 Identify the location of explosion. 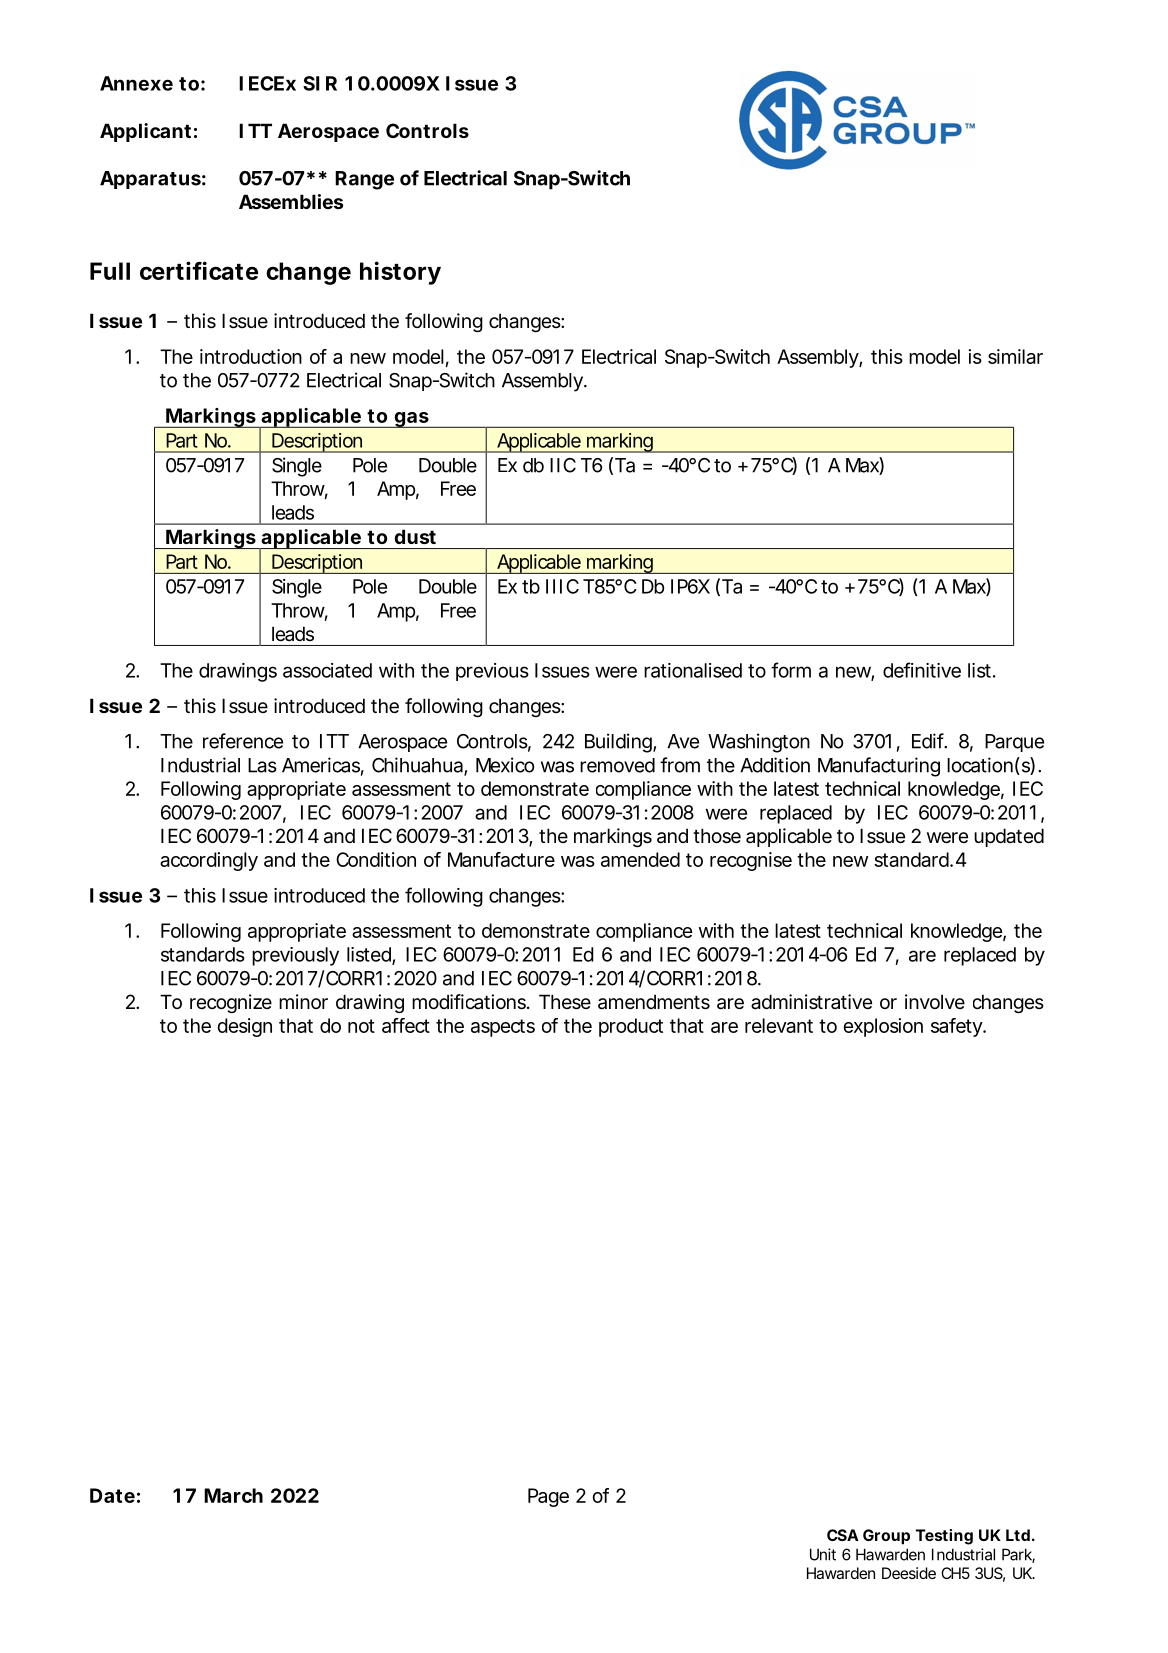
(883, 1027).
